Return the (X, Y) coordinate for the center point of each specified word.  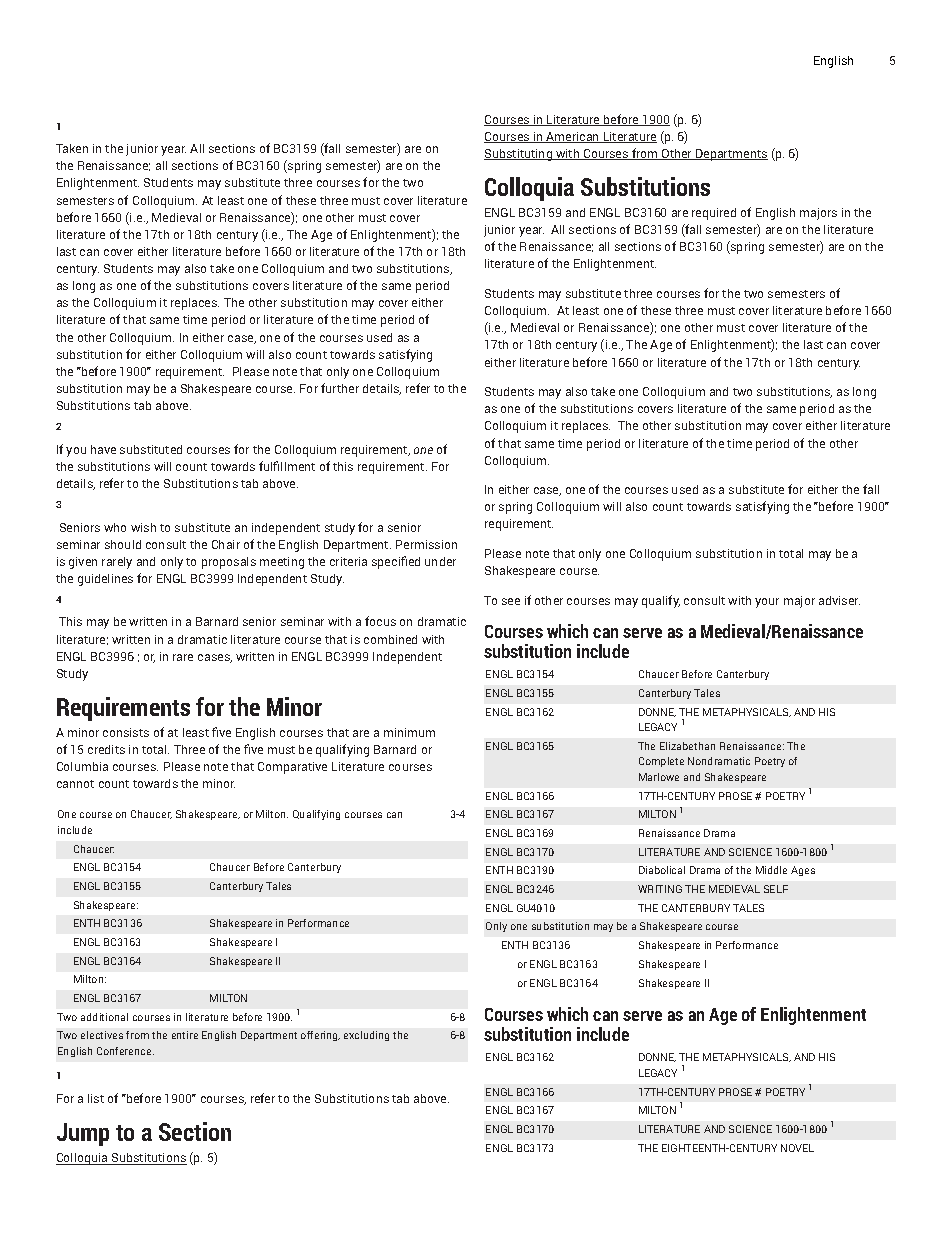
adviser (839, 600)
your (767, 603)
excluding (366, 1036)
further (340, 388)
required (714, 214)
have (103, 449)
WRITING (660, 889)
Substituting (519, 155)
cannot (75, 784)
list (96, 1098)
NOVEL (797, 1148)
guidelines (105, 580)
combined (390, 639)
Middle (771, 870)
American (573, 137)
